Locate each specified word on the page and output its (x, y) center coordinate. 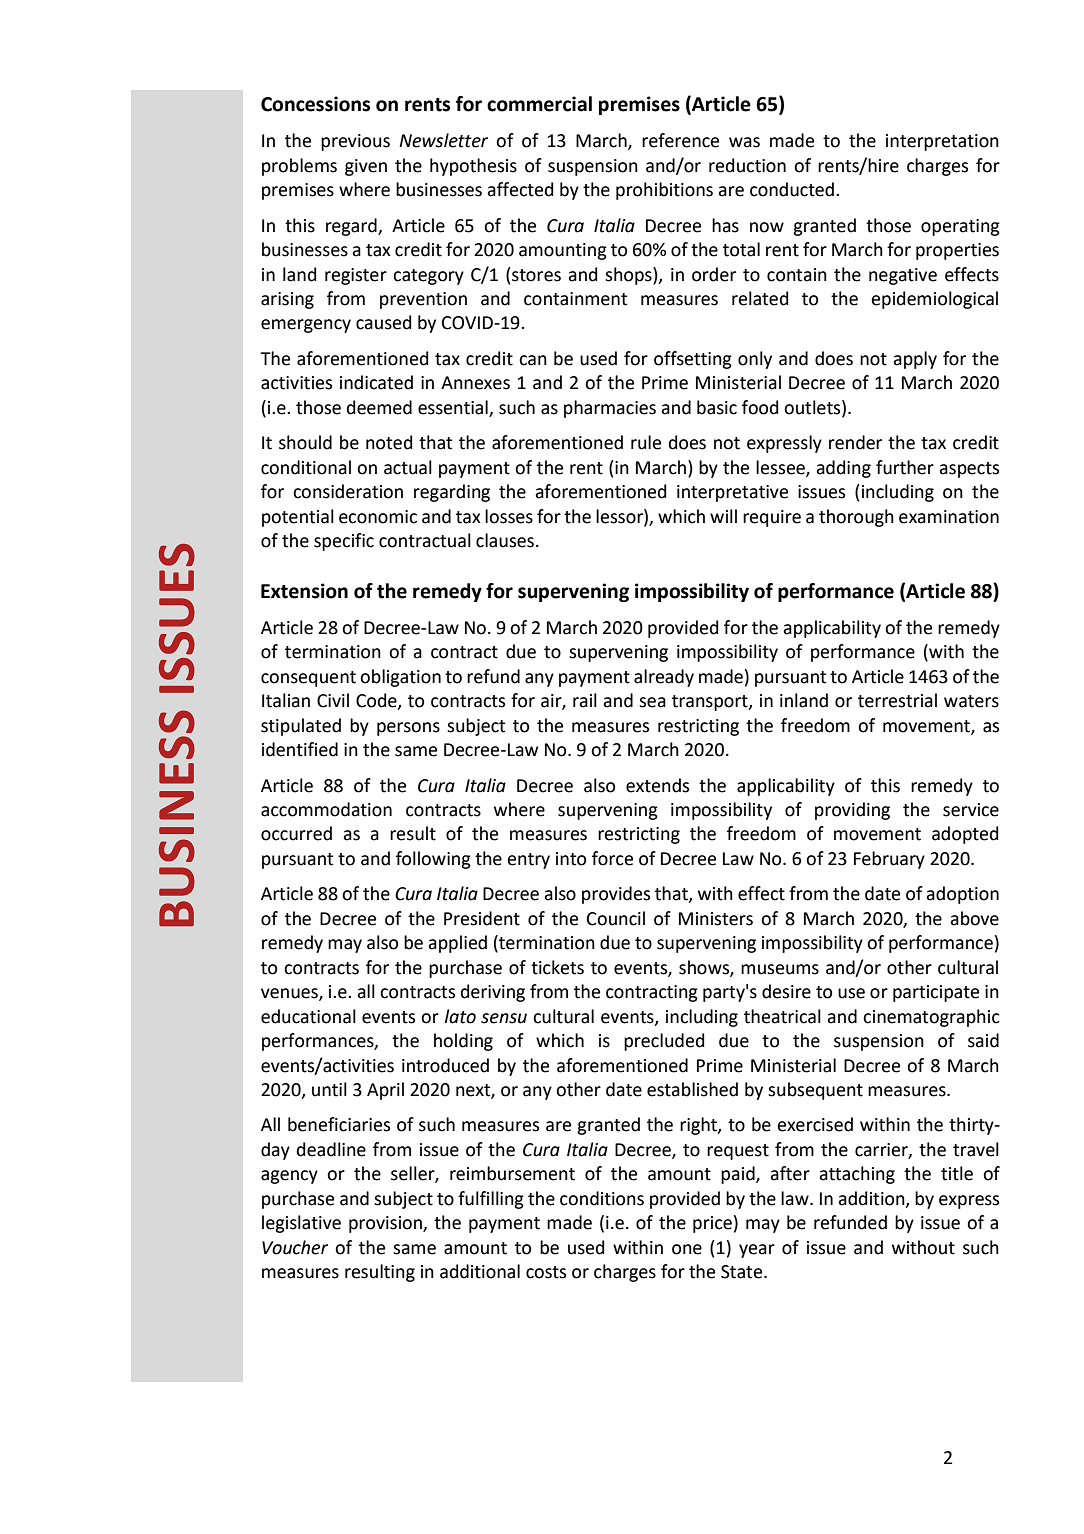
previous (355, 142)
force (612, 858)
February (889, 860)
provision (386, 1224)
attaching (857, 1175)
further (905, 467)
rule (646, 442)
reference (680, 140)
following (433, 860)
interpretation (942, 142)
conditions (602, 1198)
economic (378, 517)
